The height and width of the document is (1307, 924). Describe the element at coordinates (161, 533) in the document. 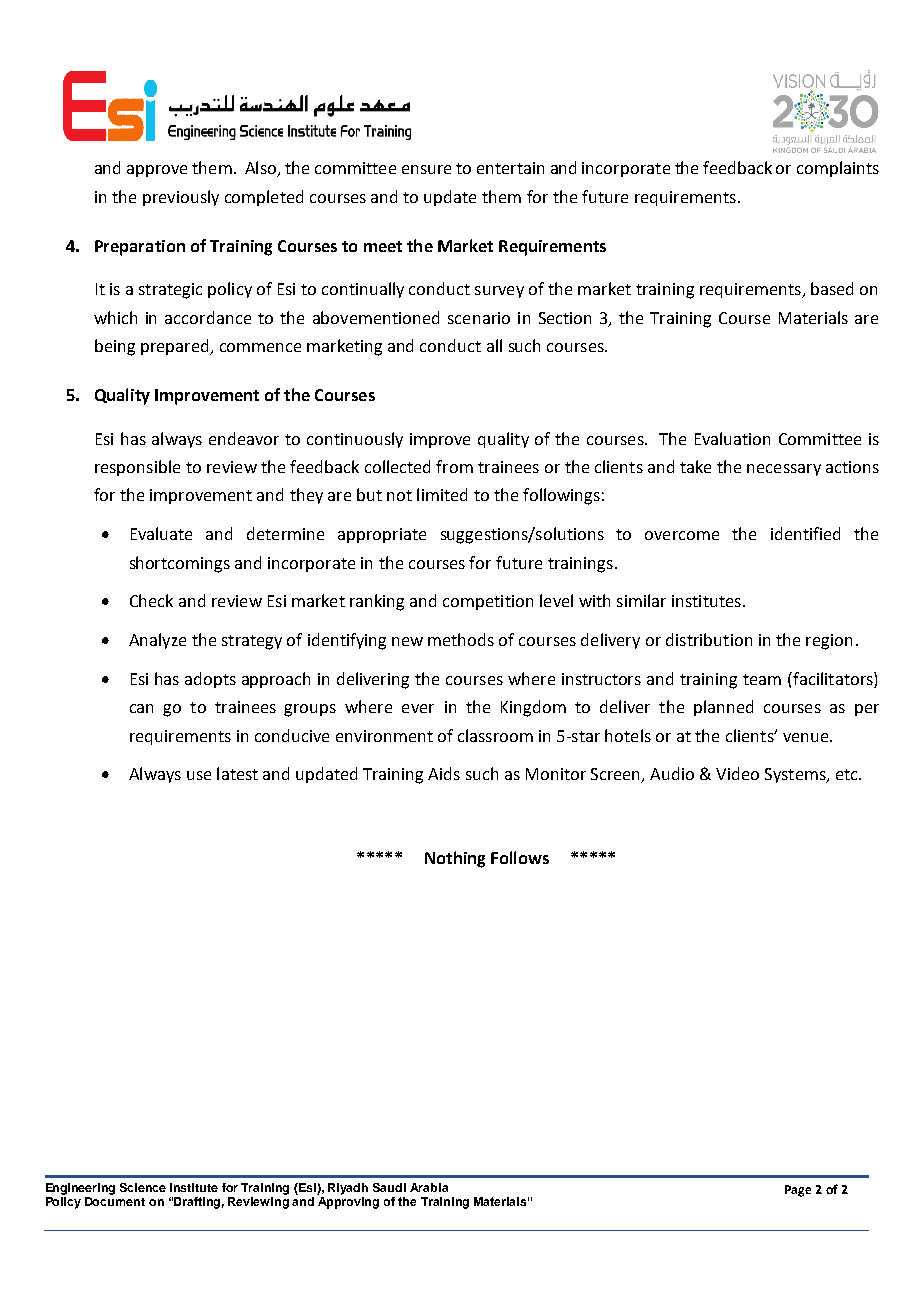

I see `Evaluate` at that location.
